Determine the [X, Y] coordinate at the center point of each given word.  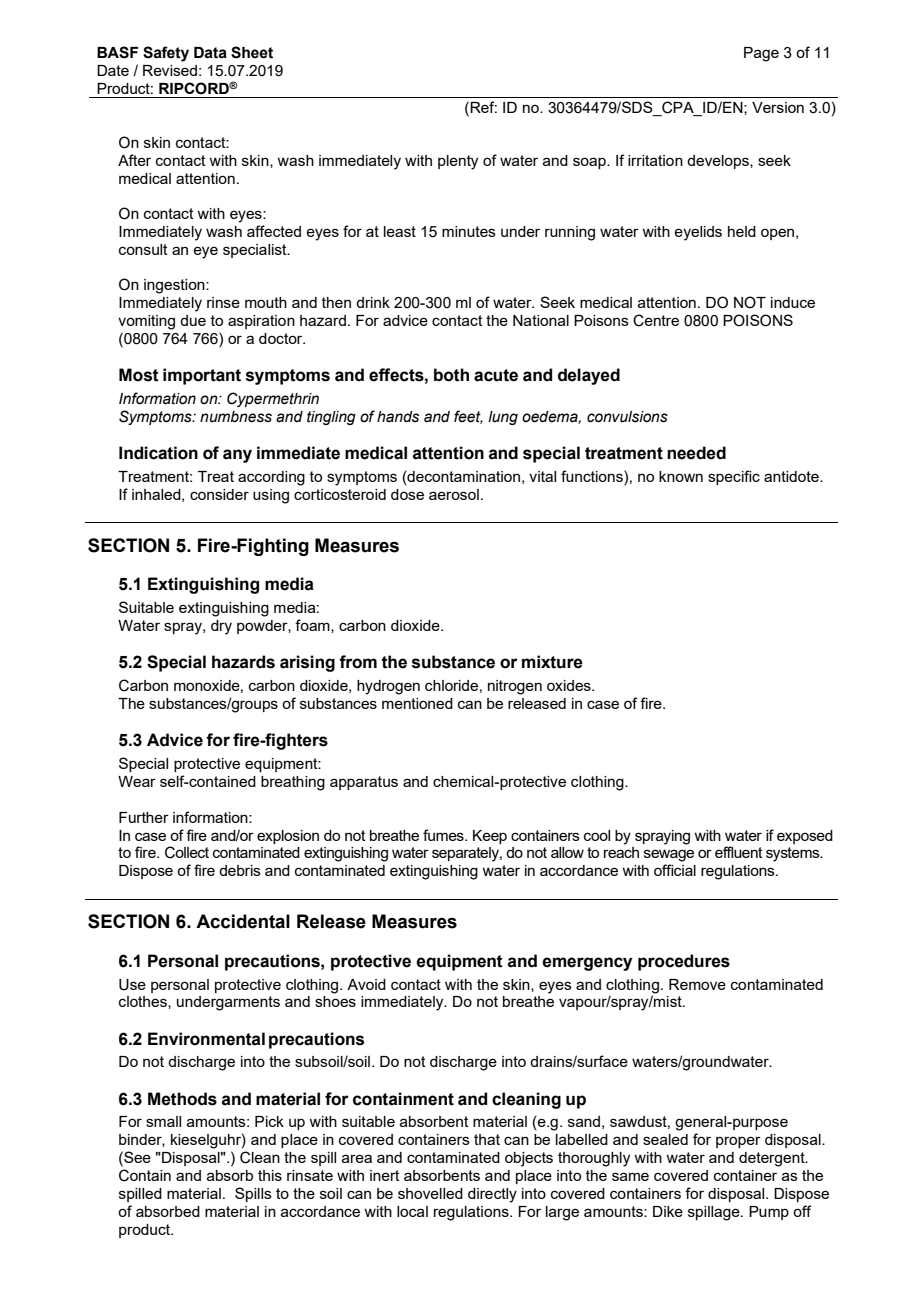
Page [761, 54]
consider [219, 494]
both [451, 375]
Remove [697, 984]
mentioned [417, 703]
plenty [458, 162]
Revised [170, 70]
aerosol [454, 494]
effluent [739, 852]
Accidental [243, 921]
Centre [656, 320]
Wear [137, 781]
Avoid [366, 984]
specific [734, 477]
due [193, 320]
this [270, 1175]
